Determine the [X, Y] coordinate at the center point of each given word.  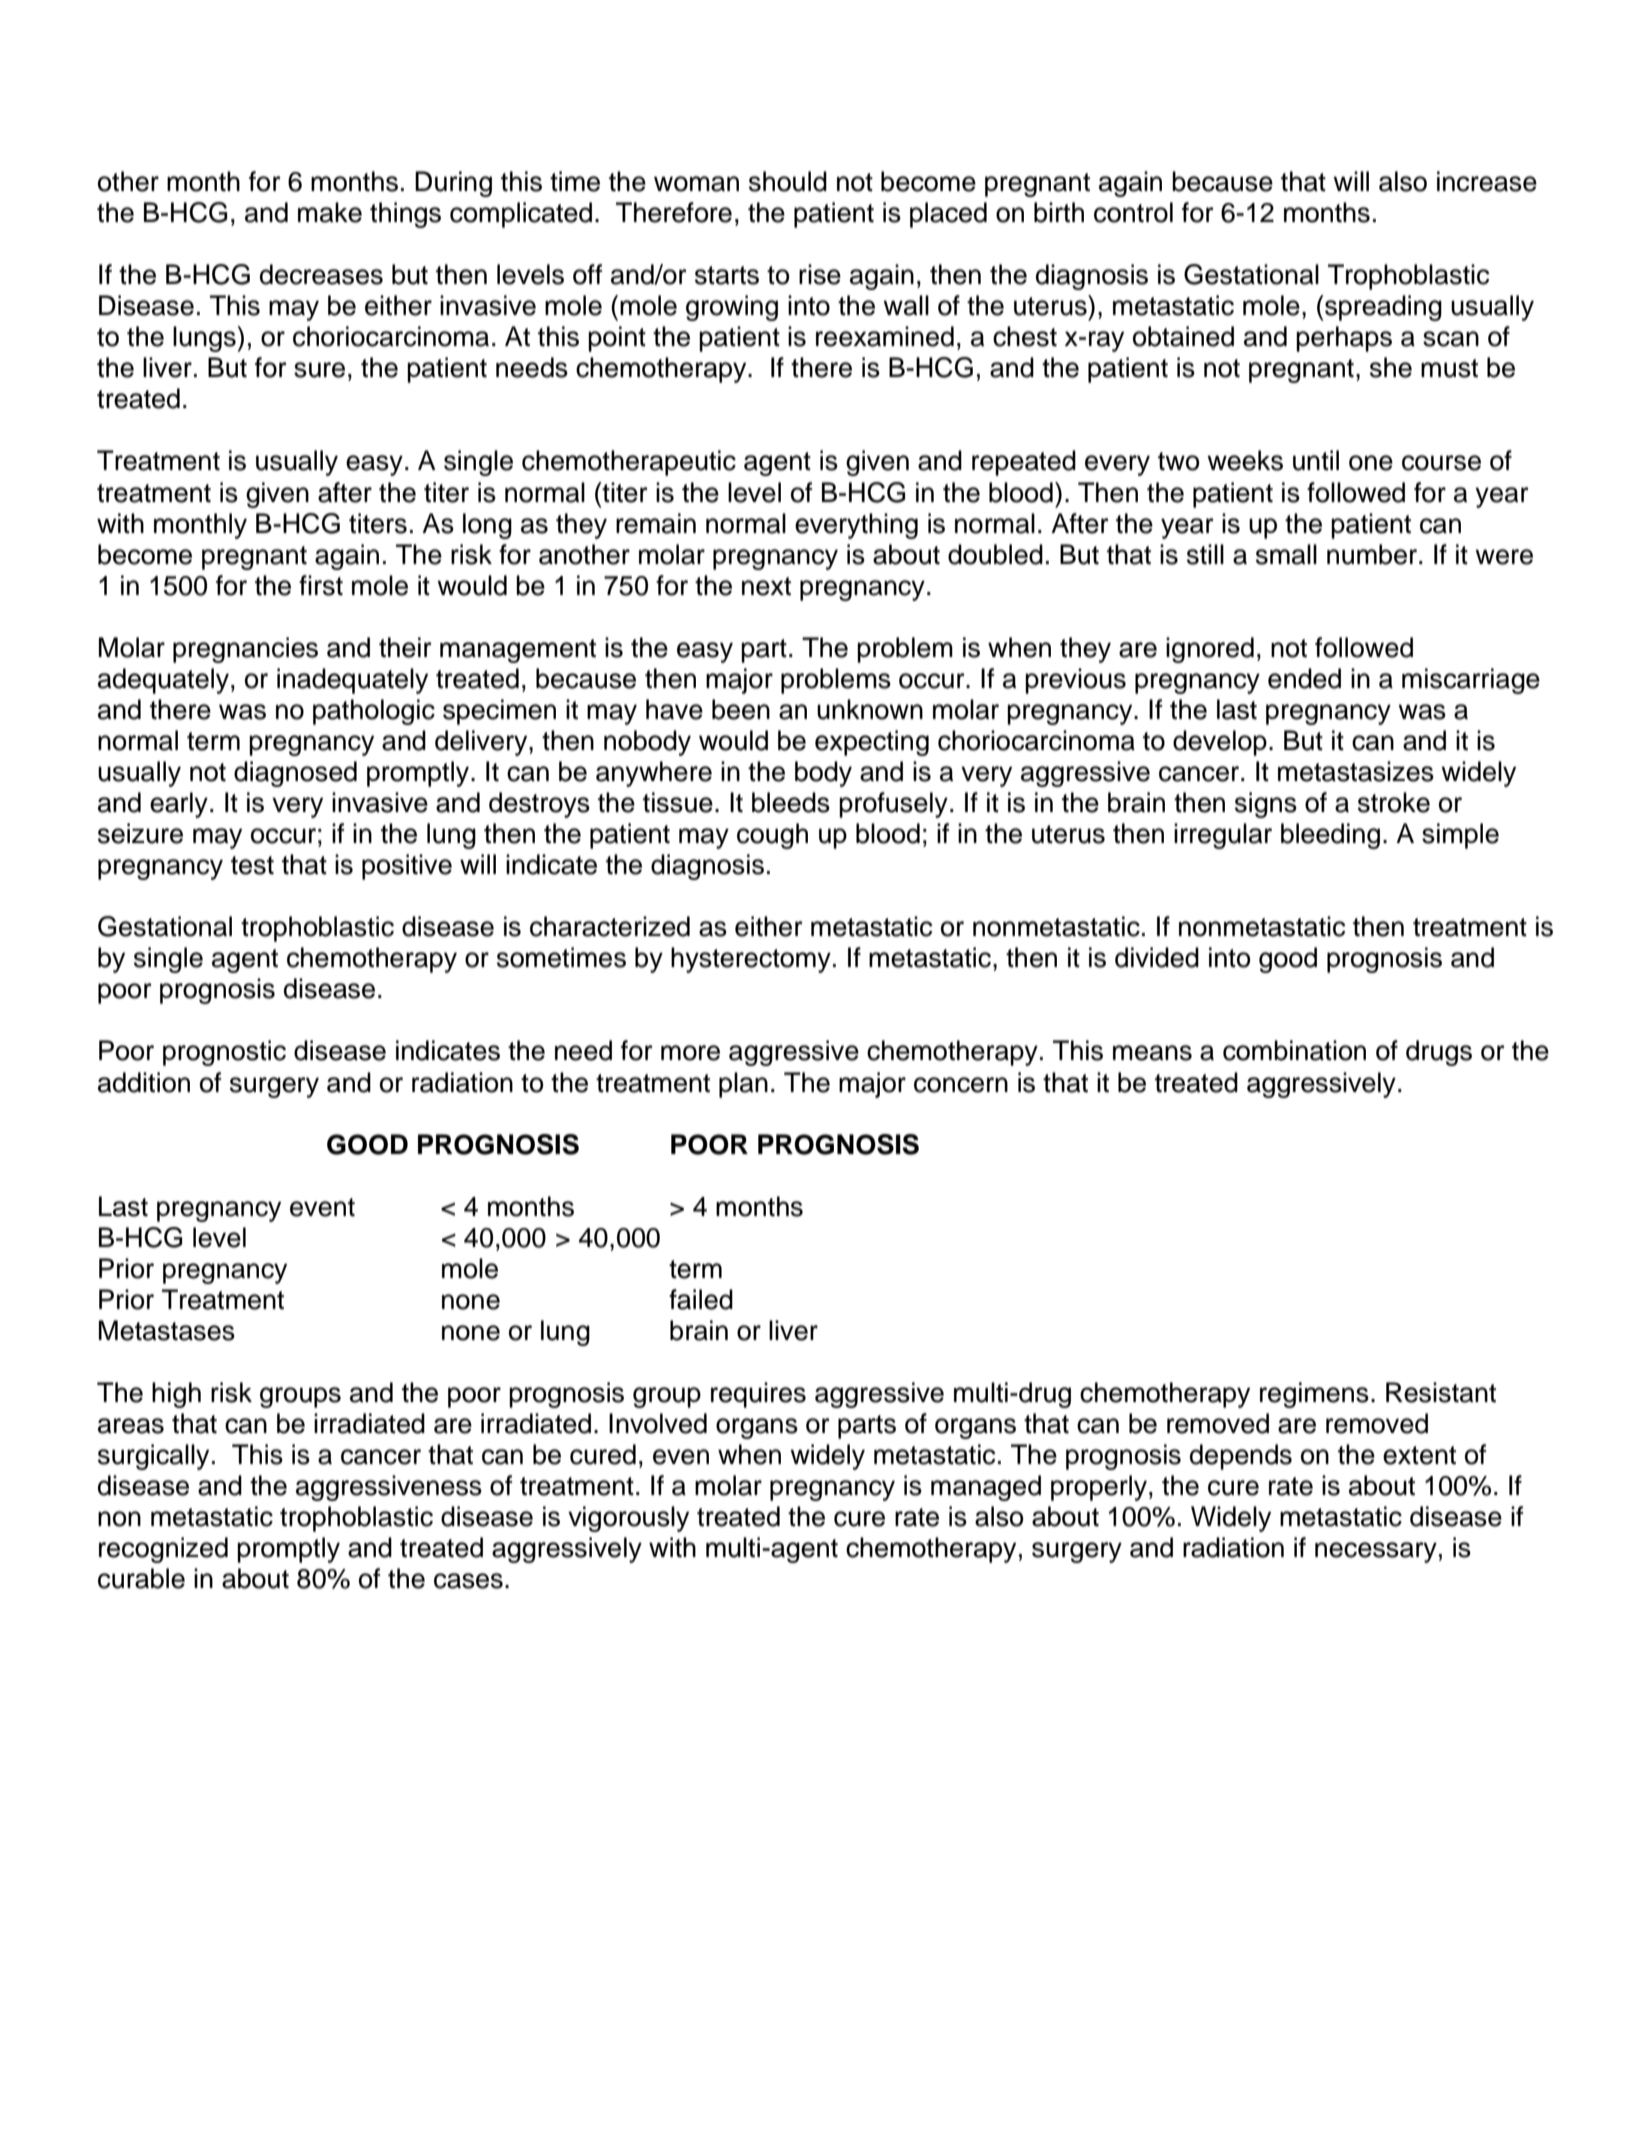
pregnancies [245, 650]
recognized [163, 1550]
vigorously [628, 1519]
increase [1487, 181]
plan [743, 1085]
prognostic [224, 1053]
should [788, 181]
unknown [870, 709]
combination [1294, 1050]
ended [1304, 678]
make [330, 212]
